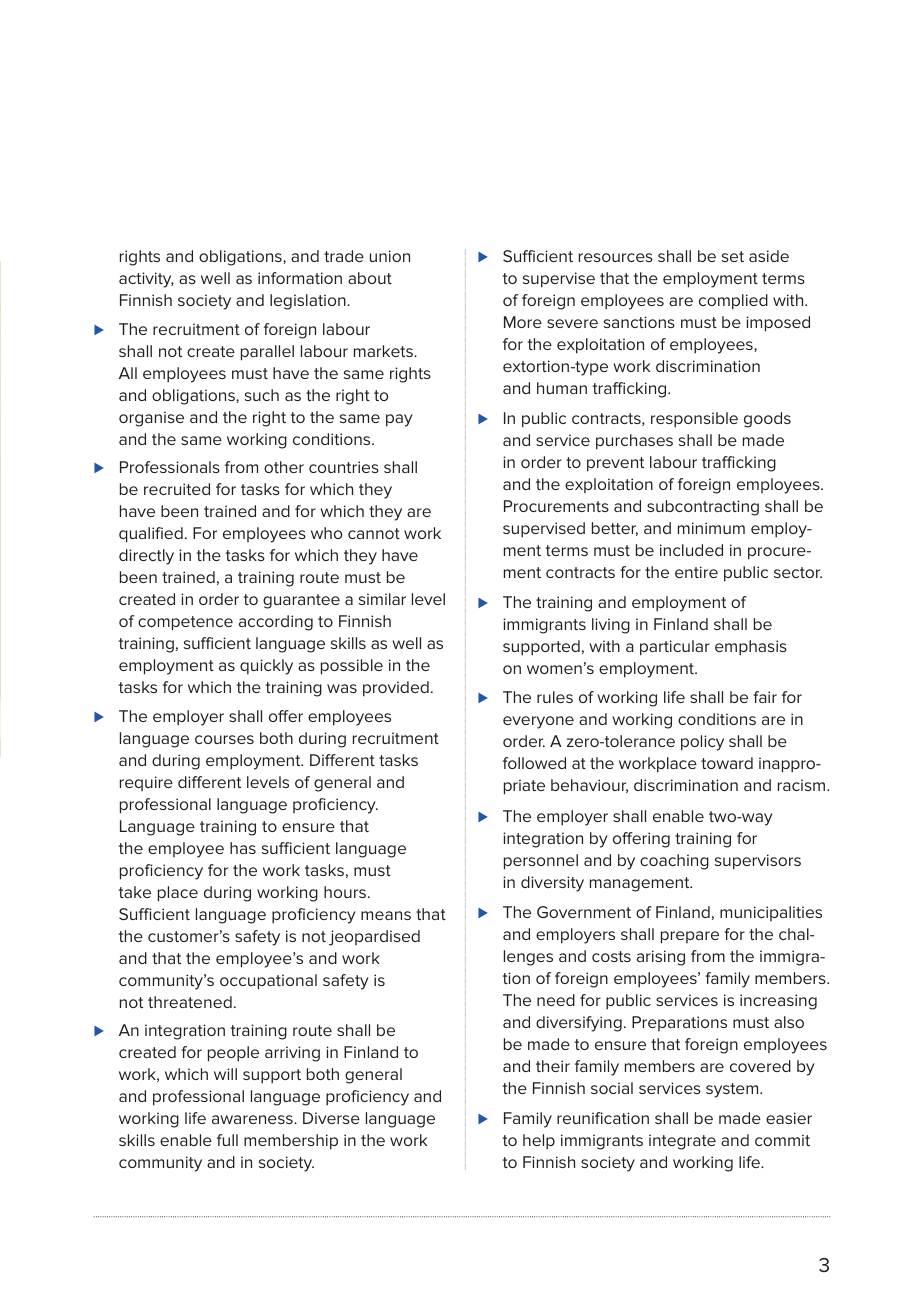 This document has width=924, height=1311. I want to click on More, so click(523, 322).
